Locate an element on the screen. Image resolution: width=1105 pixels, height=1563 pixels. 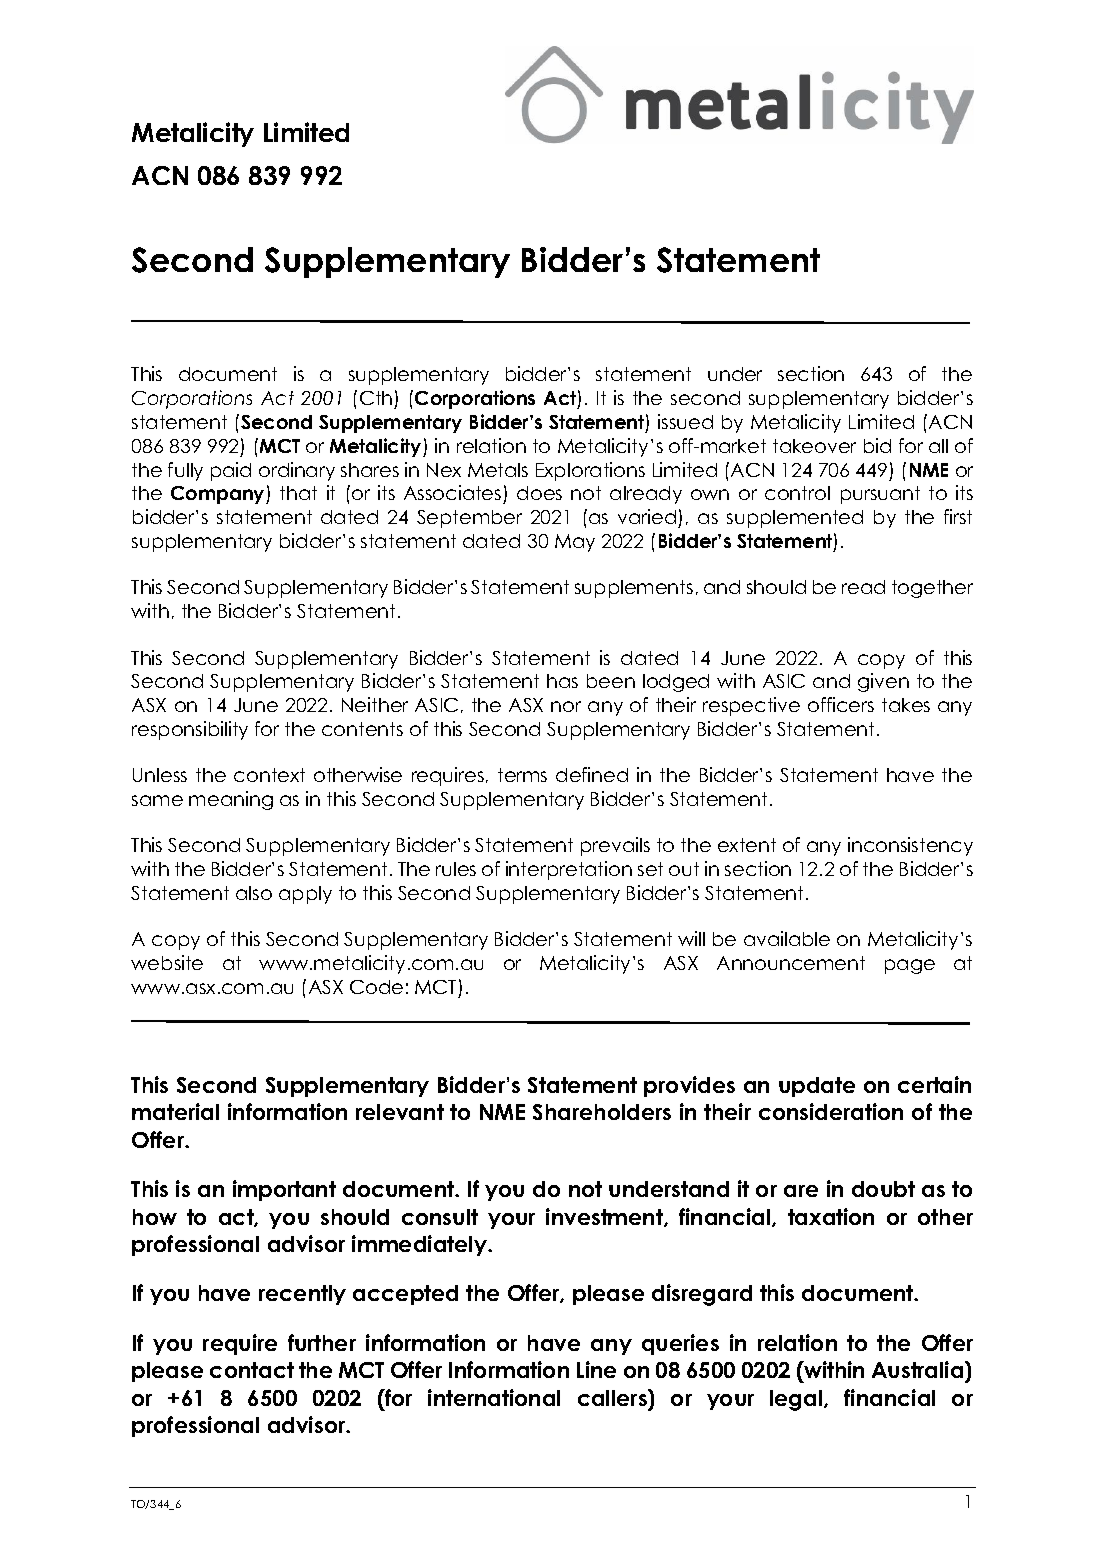
officers is located at coordinates (841, 704).
